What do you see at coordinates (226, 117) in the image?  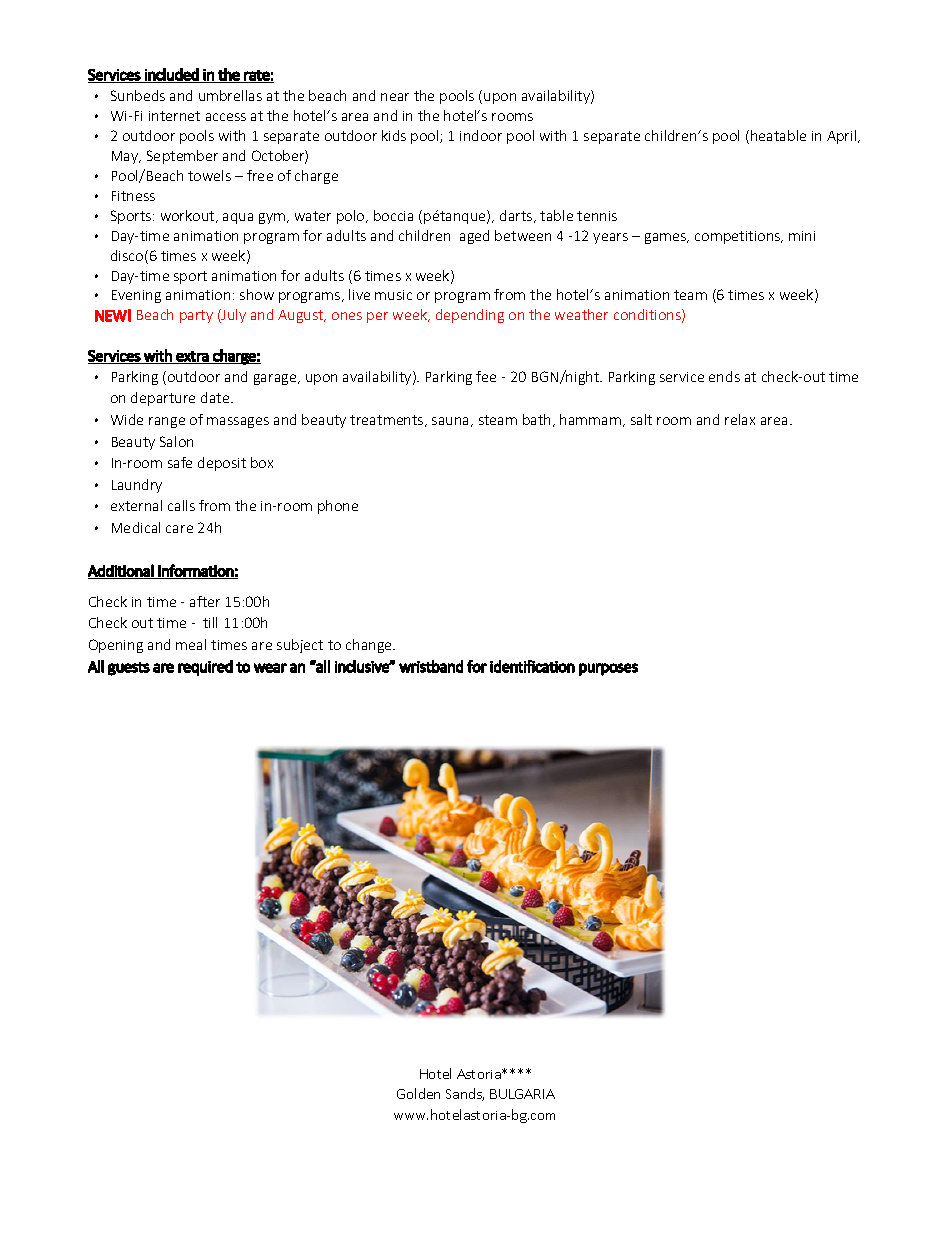 I see `access` at bounding box center [226, 117].
